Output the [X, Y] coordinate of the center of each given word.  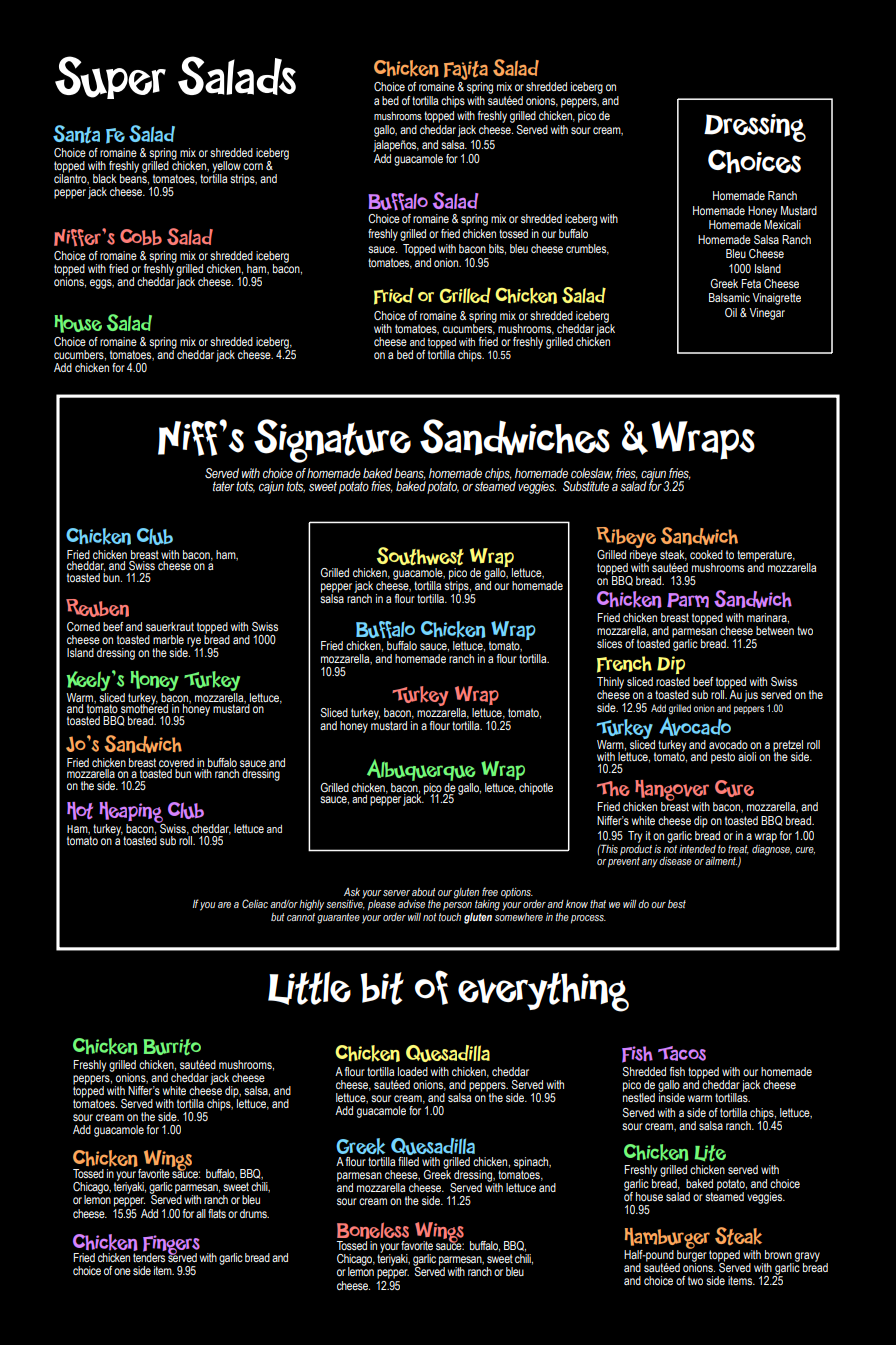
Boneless [373, 1232]
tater [224, 486]
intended [697, 849]
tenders [149, 1256]
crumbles [587, 249]
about [424, 892]
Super [110, 77]
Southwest [420, 556]
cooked [706, 554]
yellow [227, 168]
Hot [80, 811]
